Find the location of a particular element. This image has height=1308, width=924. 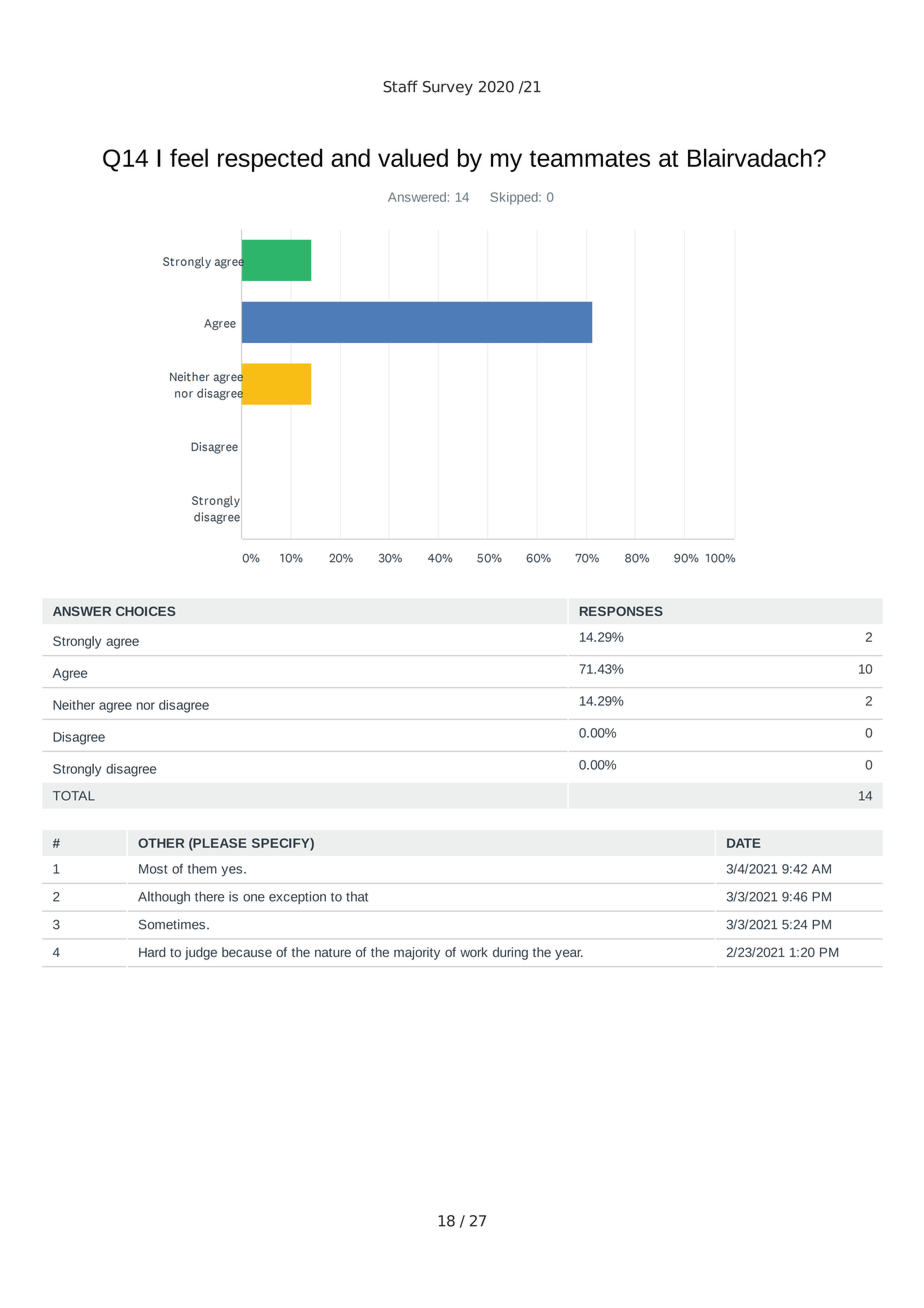

majority is located at coordinates (417, 953).
